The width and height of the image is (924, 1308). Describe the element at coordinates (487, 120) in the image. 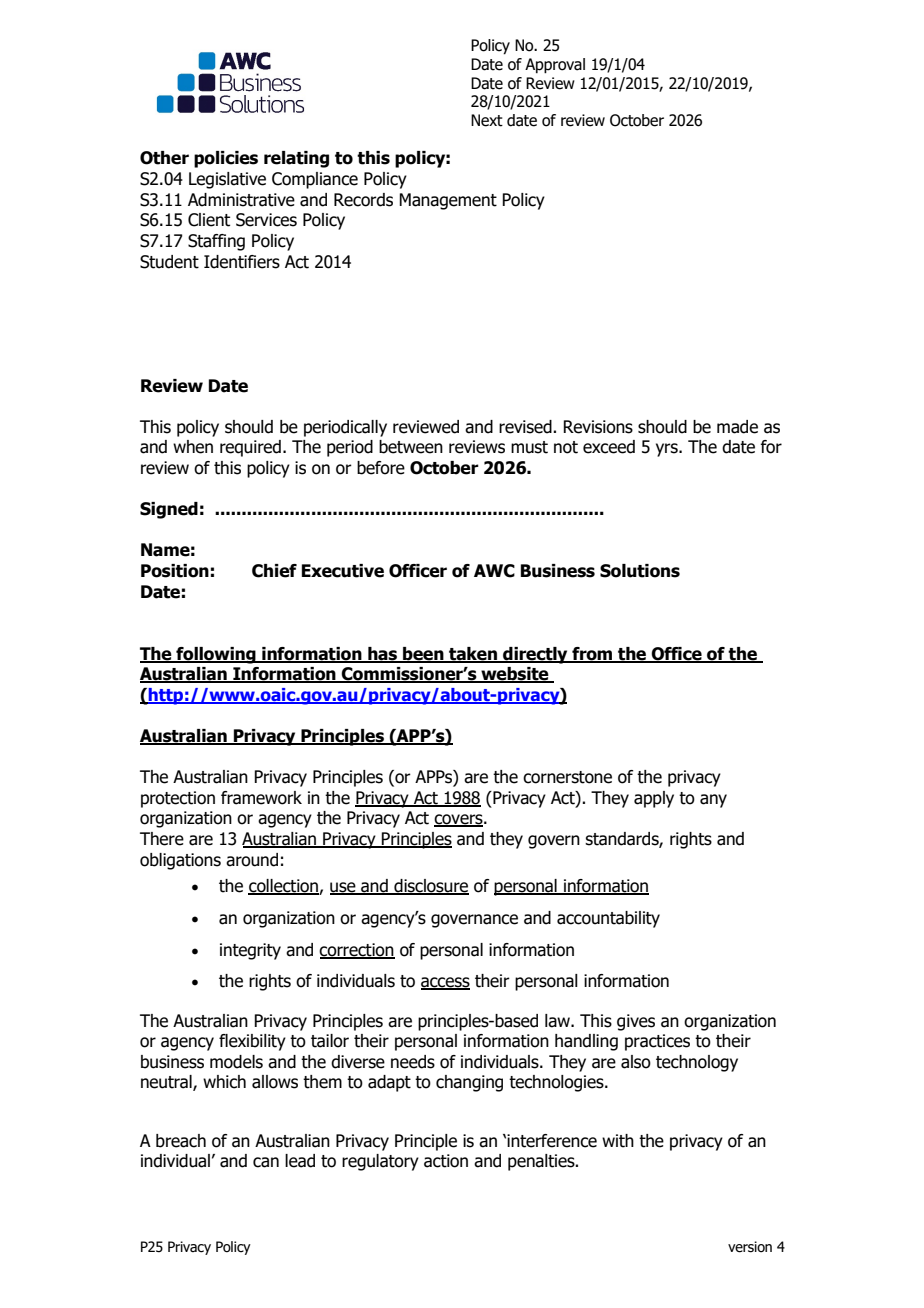

I see `Next` at that location.
